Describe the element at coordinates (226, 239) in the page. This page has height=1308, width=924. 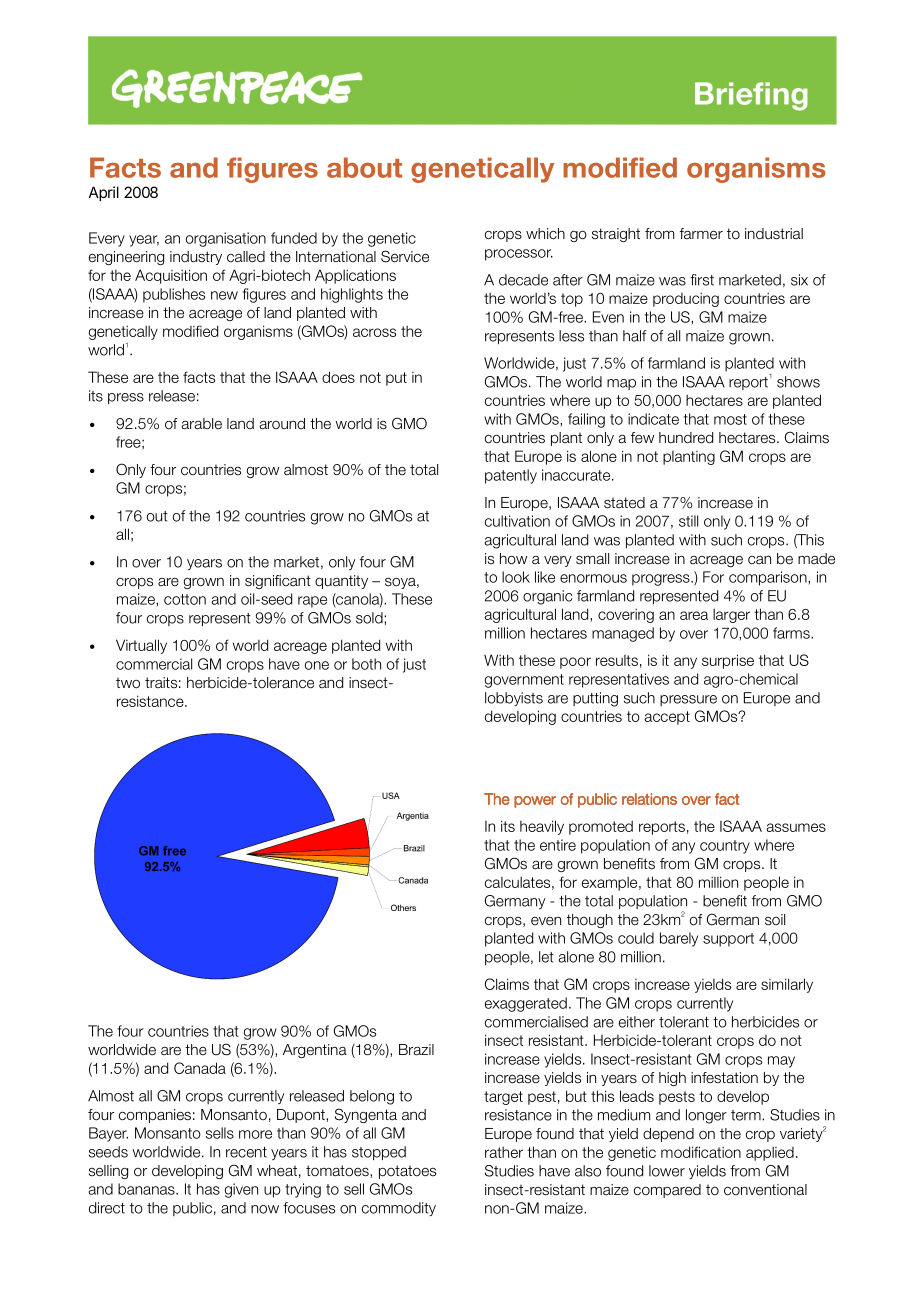
I see `organisation` at that location.
